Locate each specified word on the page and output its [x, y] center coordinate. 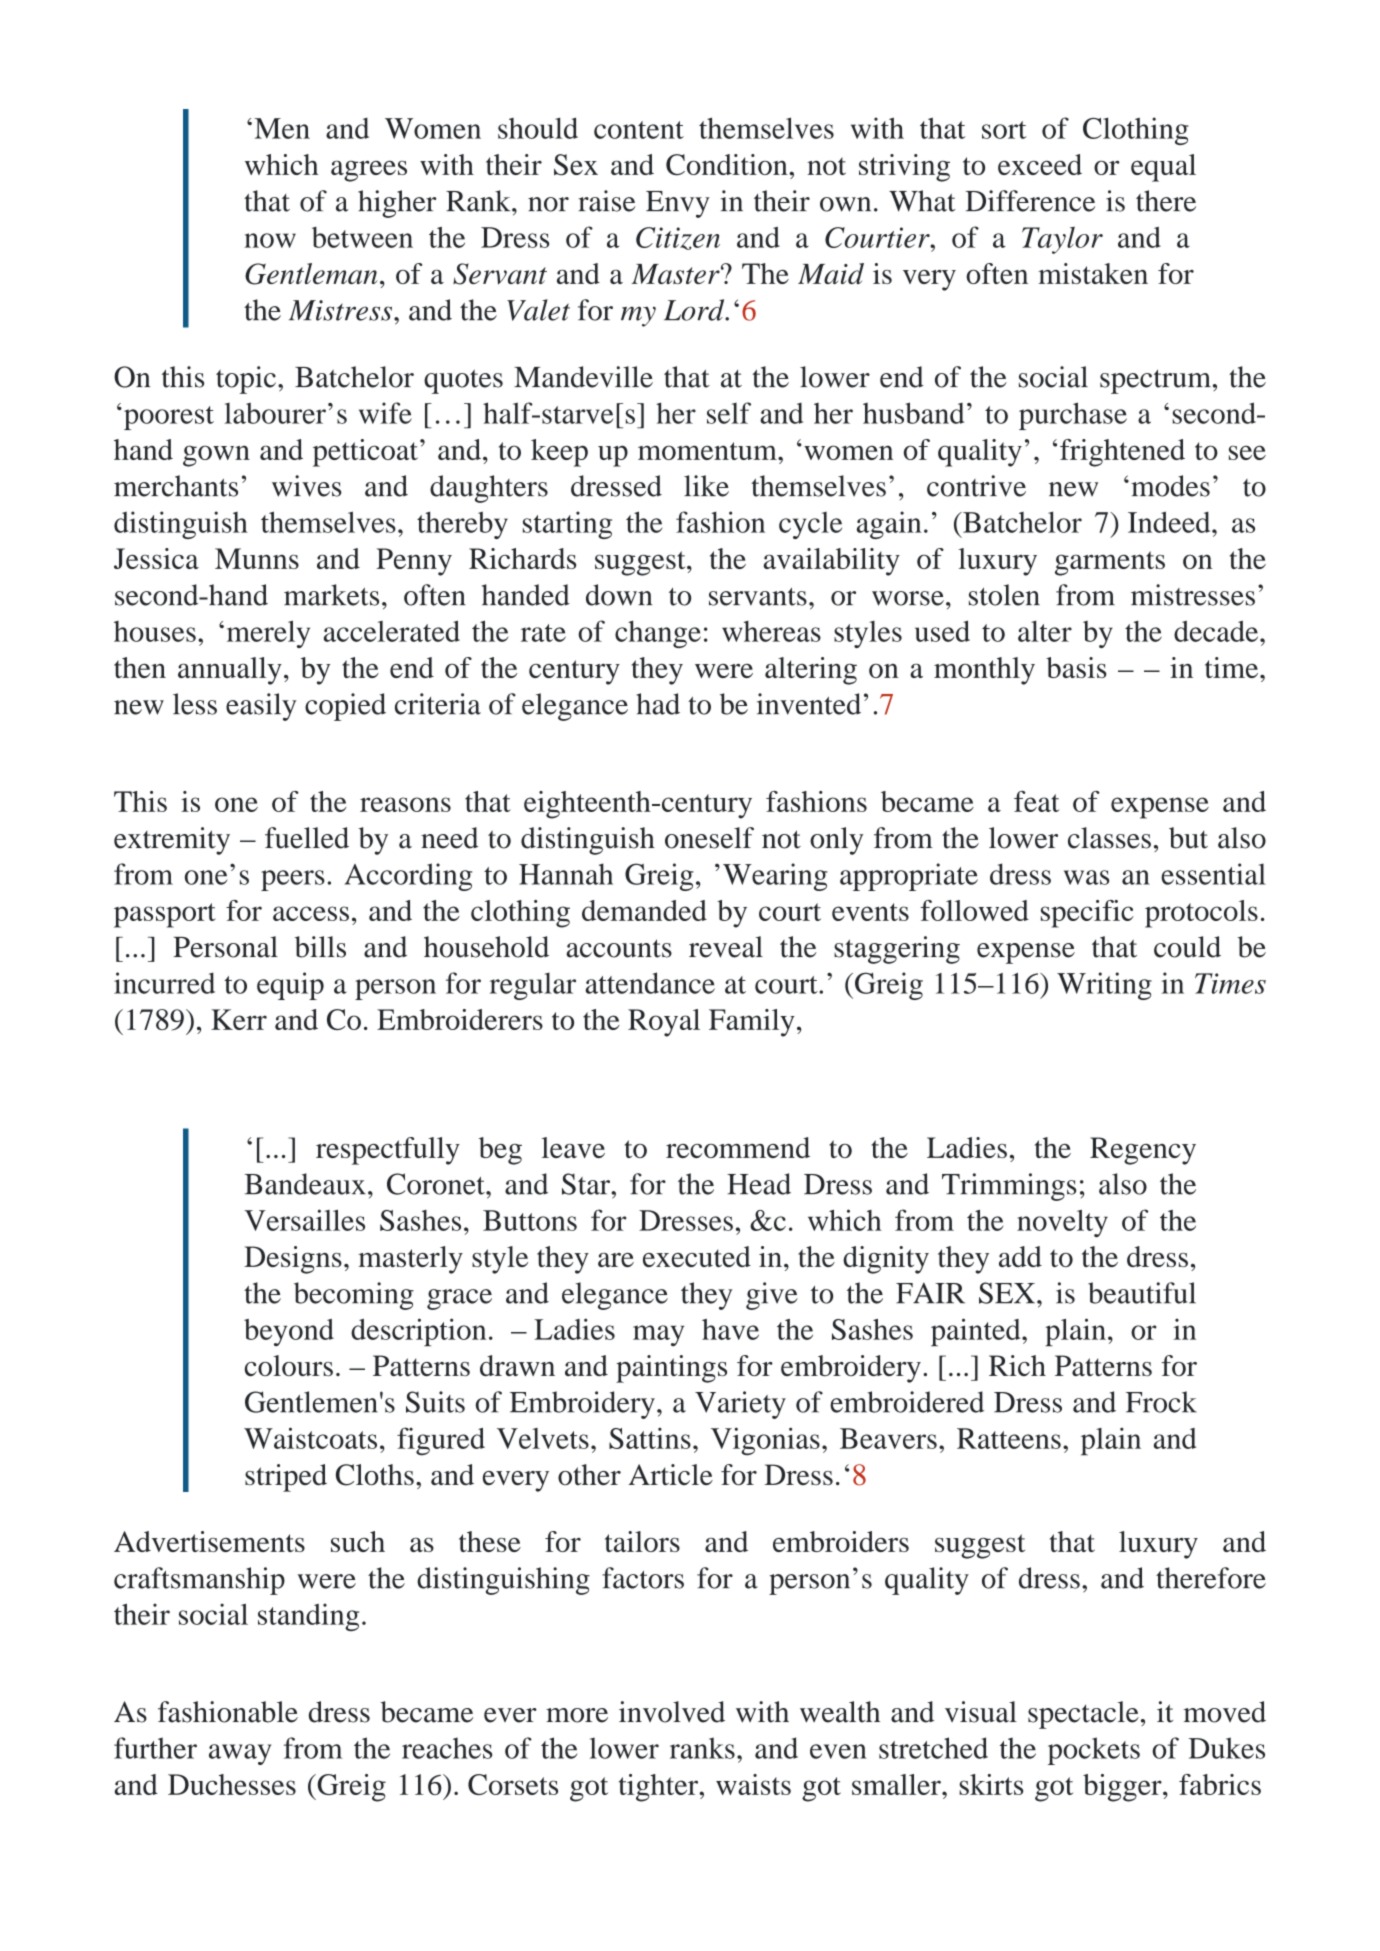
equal [1163, 168]
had [658, 704]
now [270, 240]
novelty [1062, 1223]
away [240, 1754]
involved [672, 1712]
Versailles [304, 1220]
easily [261, 707]
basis [1076, 667]
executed [697, 1256]
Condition [728, 165]
